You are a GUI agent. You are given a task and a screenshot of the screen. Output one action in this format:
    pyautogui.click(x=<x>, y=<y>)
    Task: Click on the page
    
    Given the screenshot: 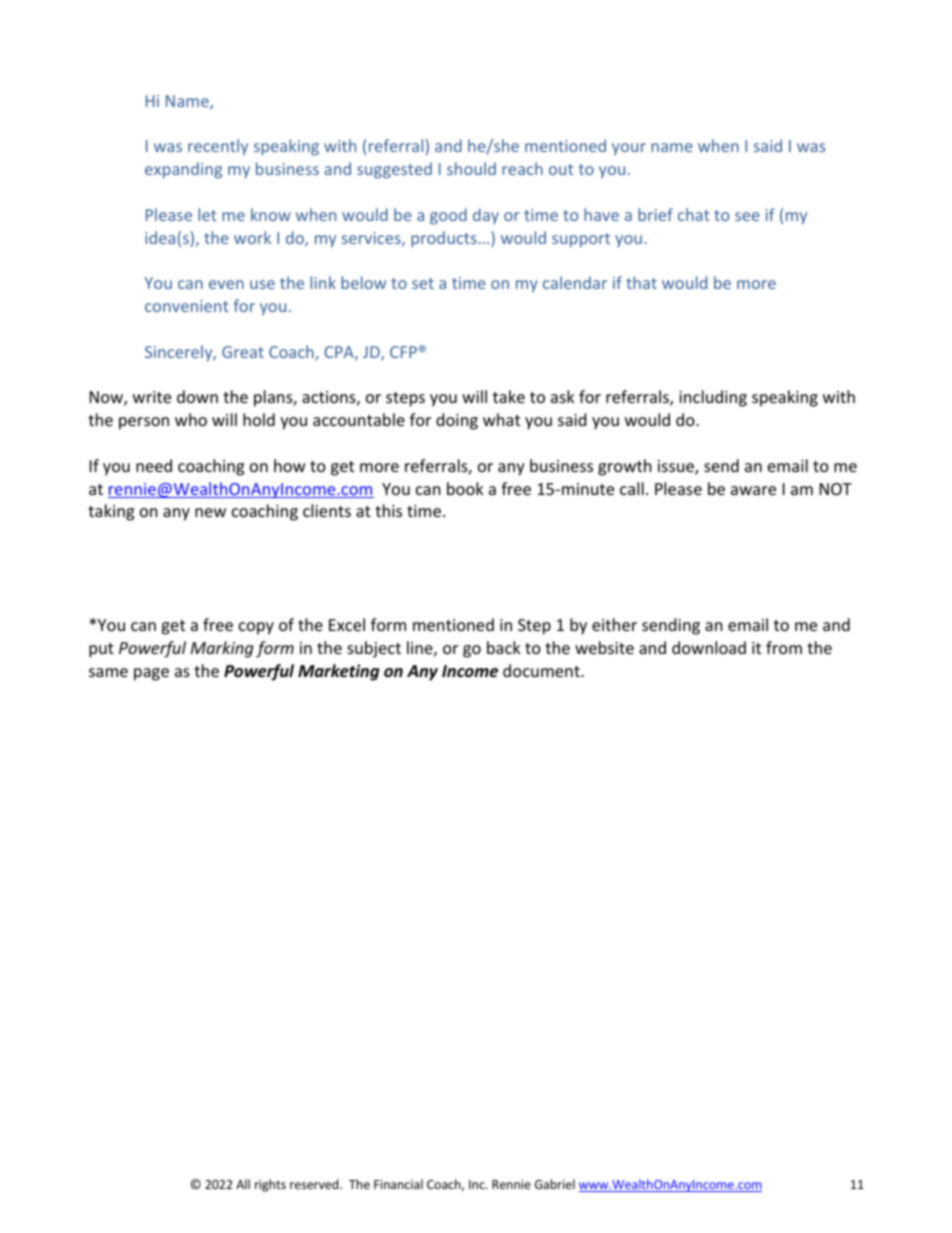 What is the action you would take?
    pyautogui.click(x=151, y=674)
